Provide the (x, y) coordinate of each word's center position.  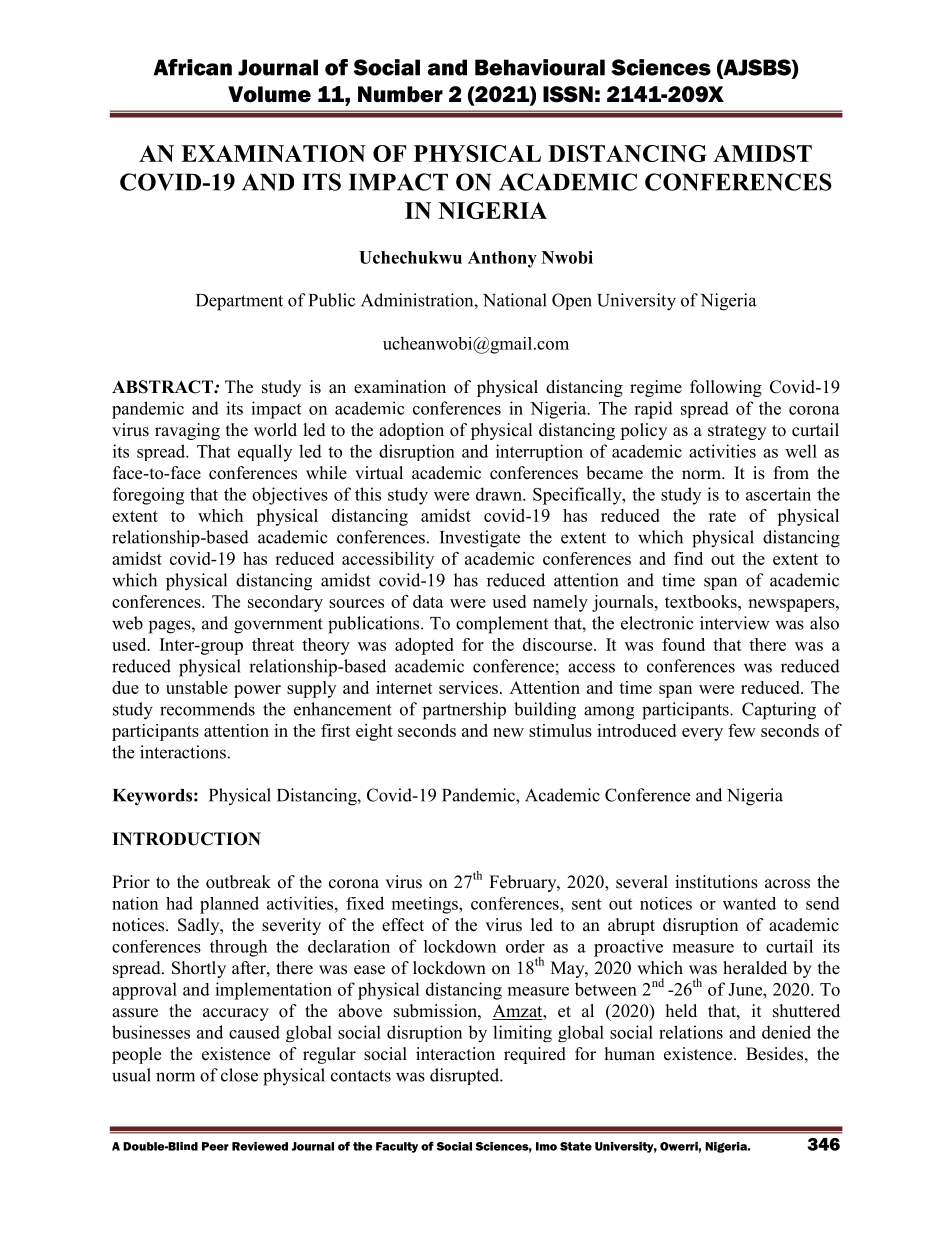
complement (502, 625)
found (683, 644)
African (192, 67)
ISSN (568, 94)
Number (400, 94)
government (278, 626)
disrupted (466, 1076)
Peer (215, 1146)
